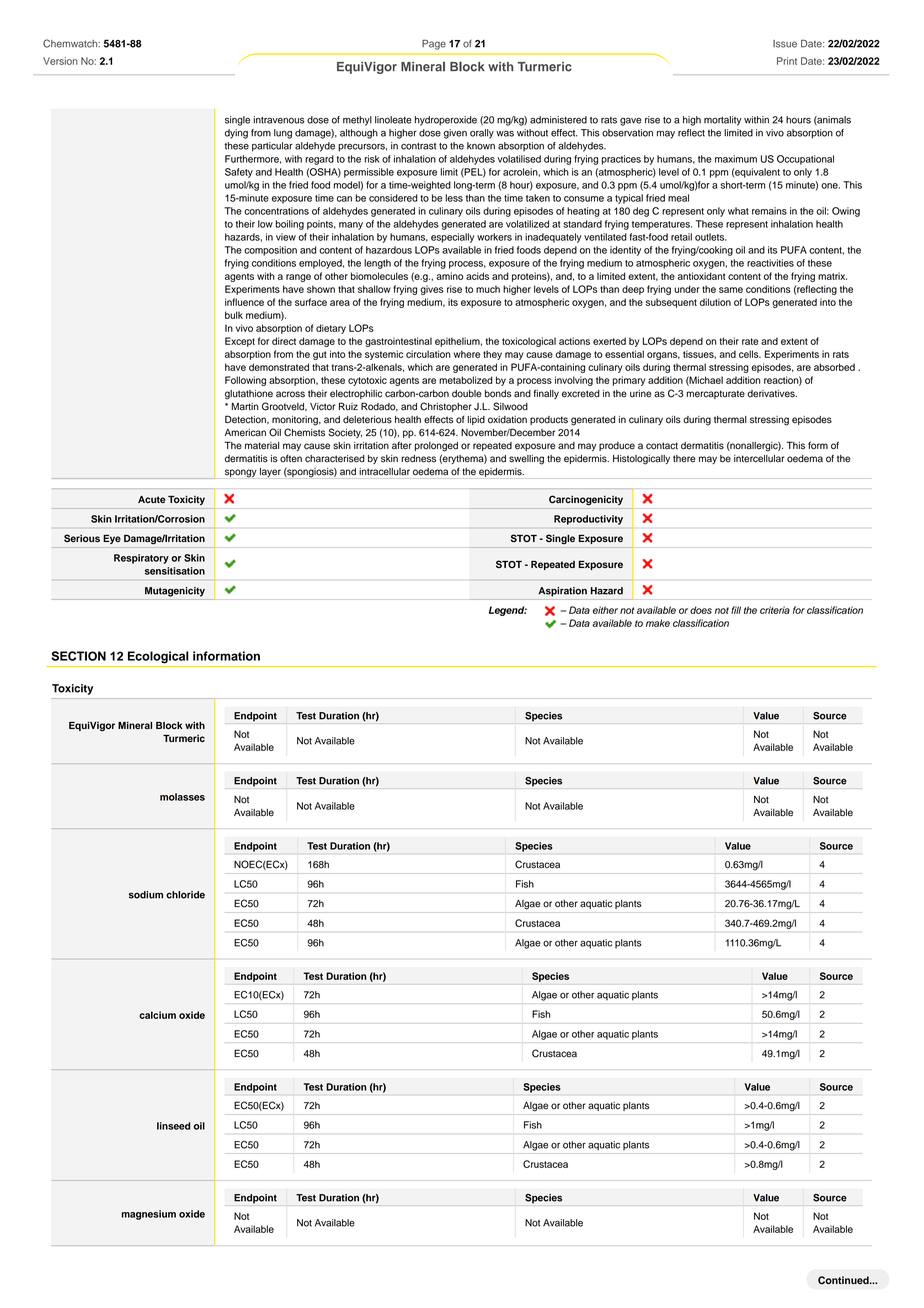 This screenshot has width=924, height=1308. What do you see at coordinates (60, 61) in the screenshot?
I see `Version` at bounding box center [60, 61].
